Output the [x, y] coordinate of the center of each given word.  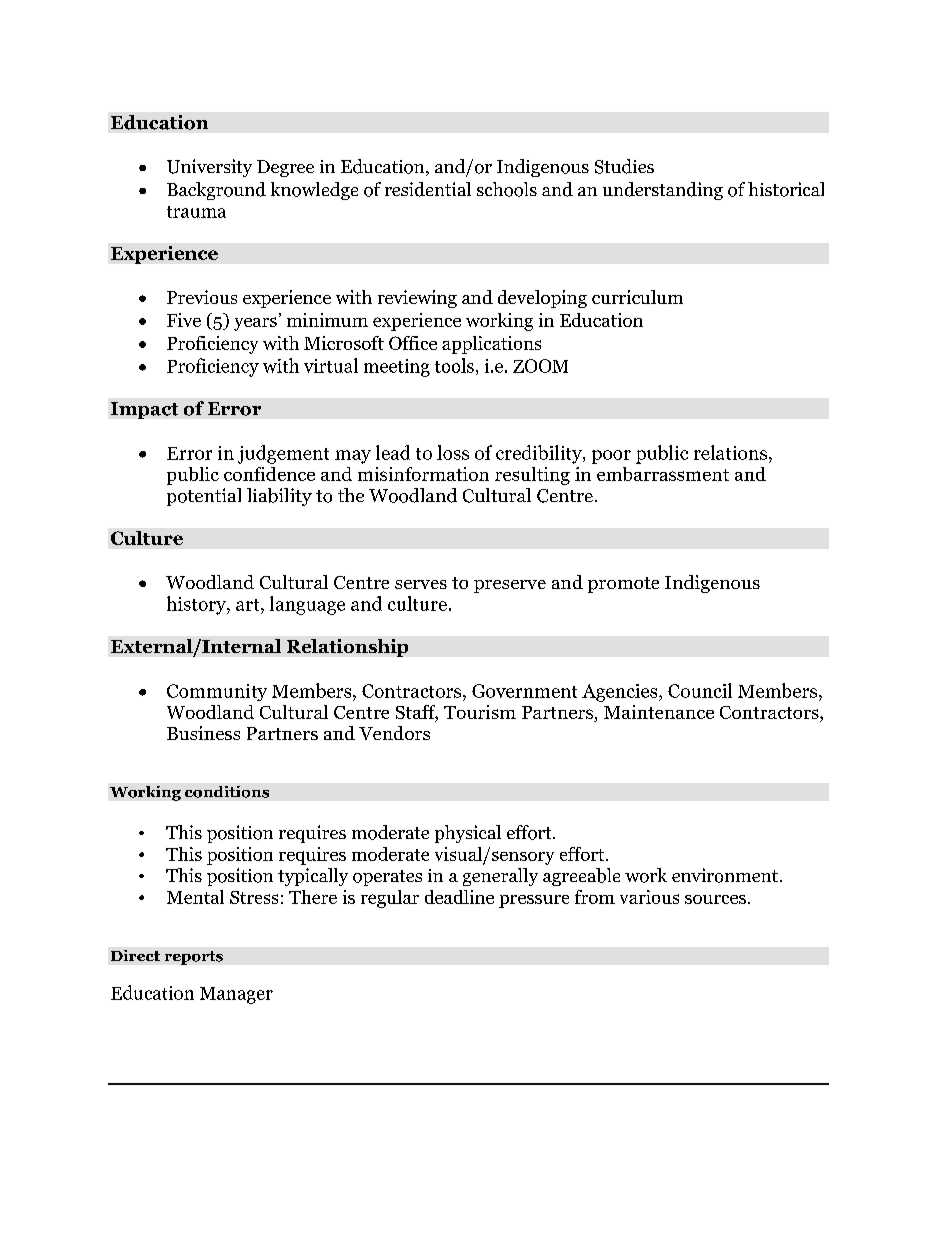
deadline [459, 897]
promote [623, 585]
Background [216, 191]
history [197, 605]
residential [428, 189]
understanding [663, 191]
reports [194, 958]
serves [421, 584]
